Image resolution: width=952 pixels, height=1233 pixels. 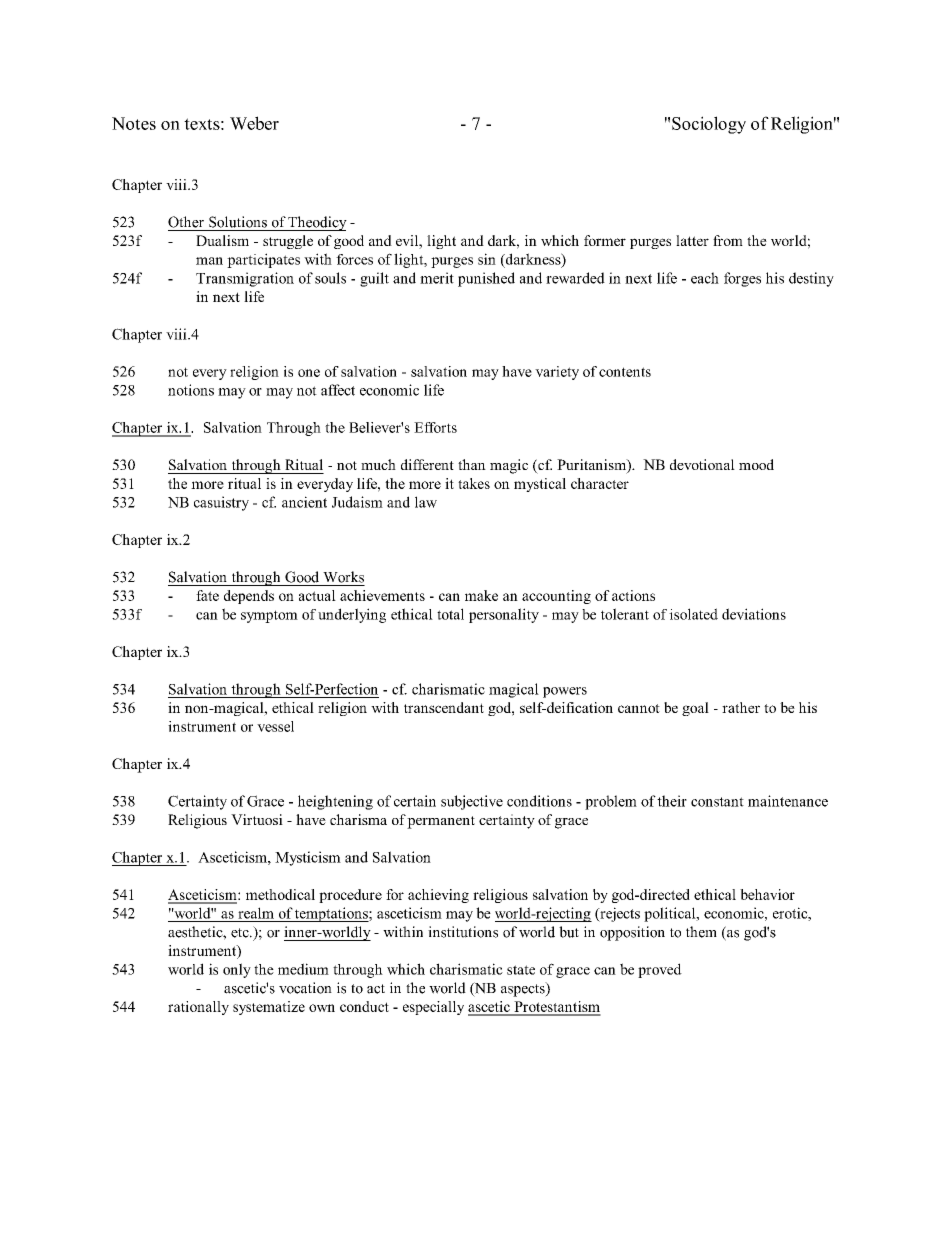 I want to click on rather, so click(x=741, y=707).
